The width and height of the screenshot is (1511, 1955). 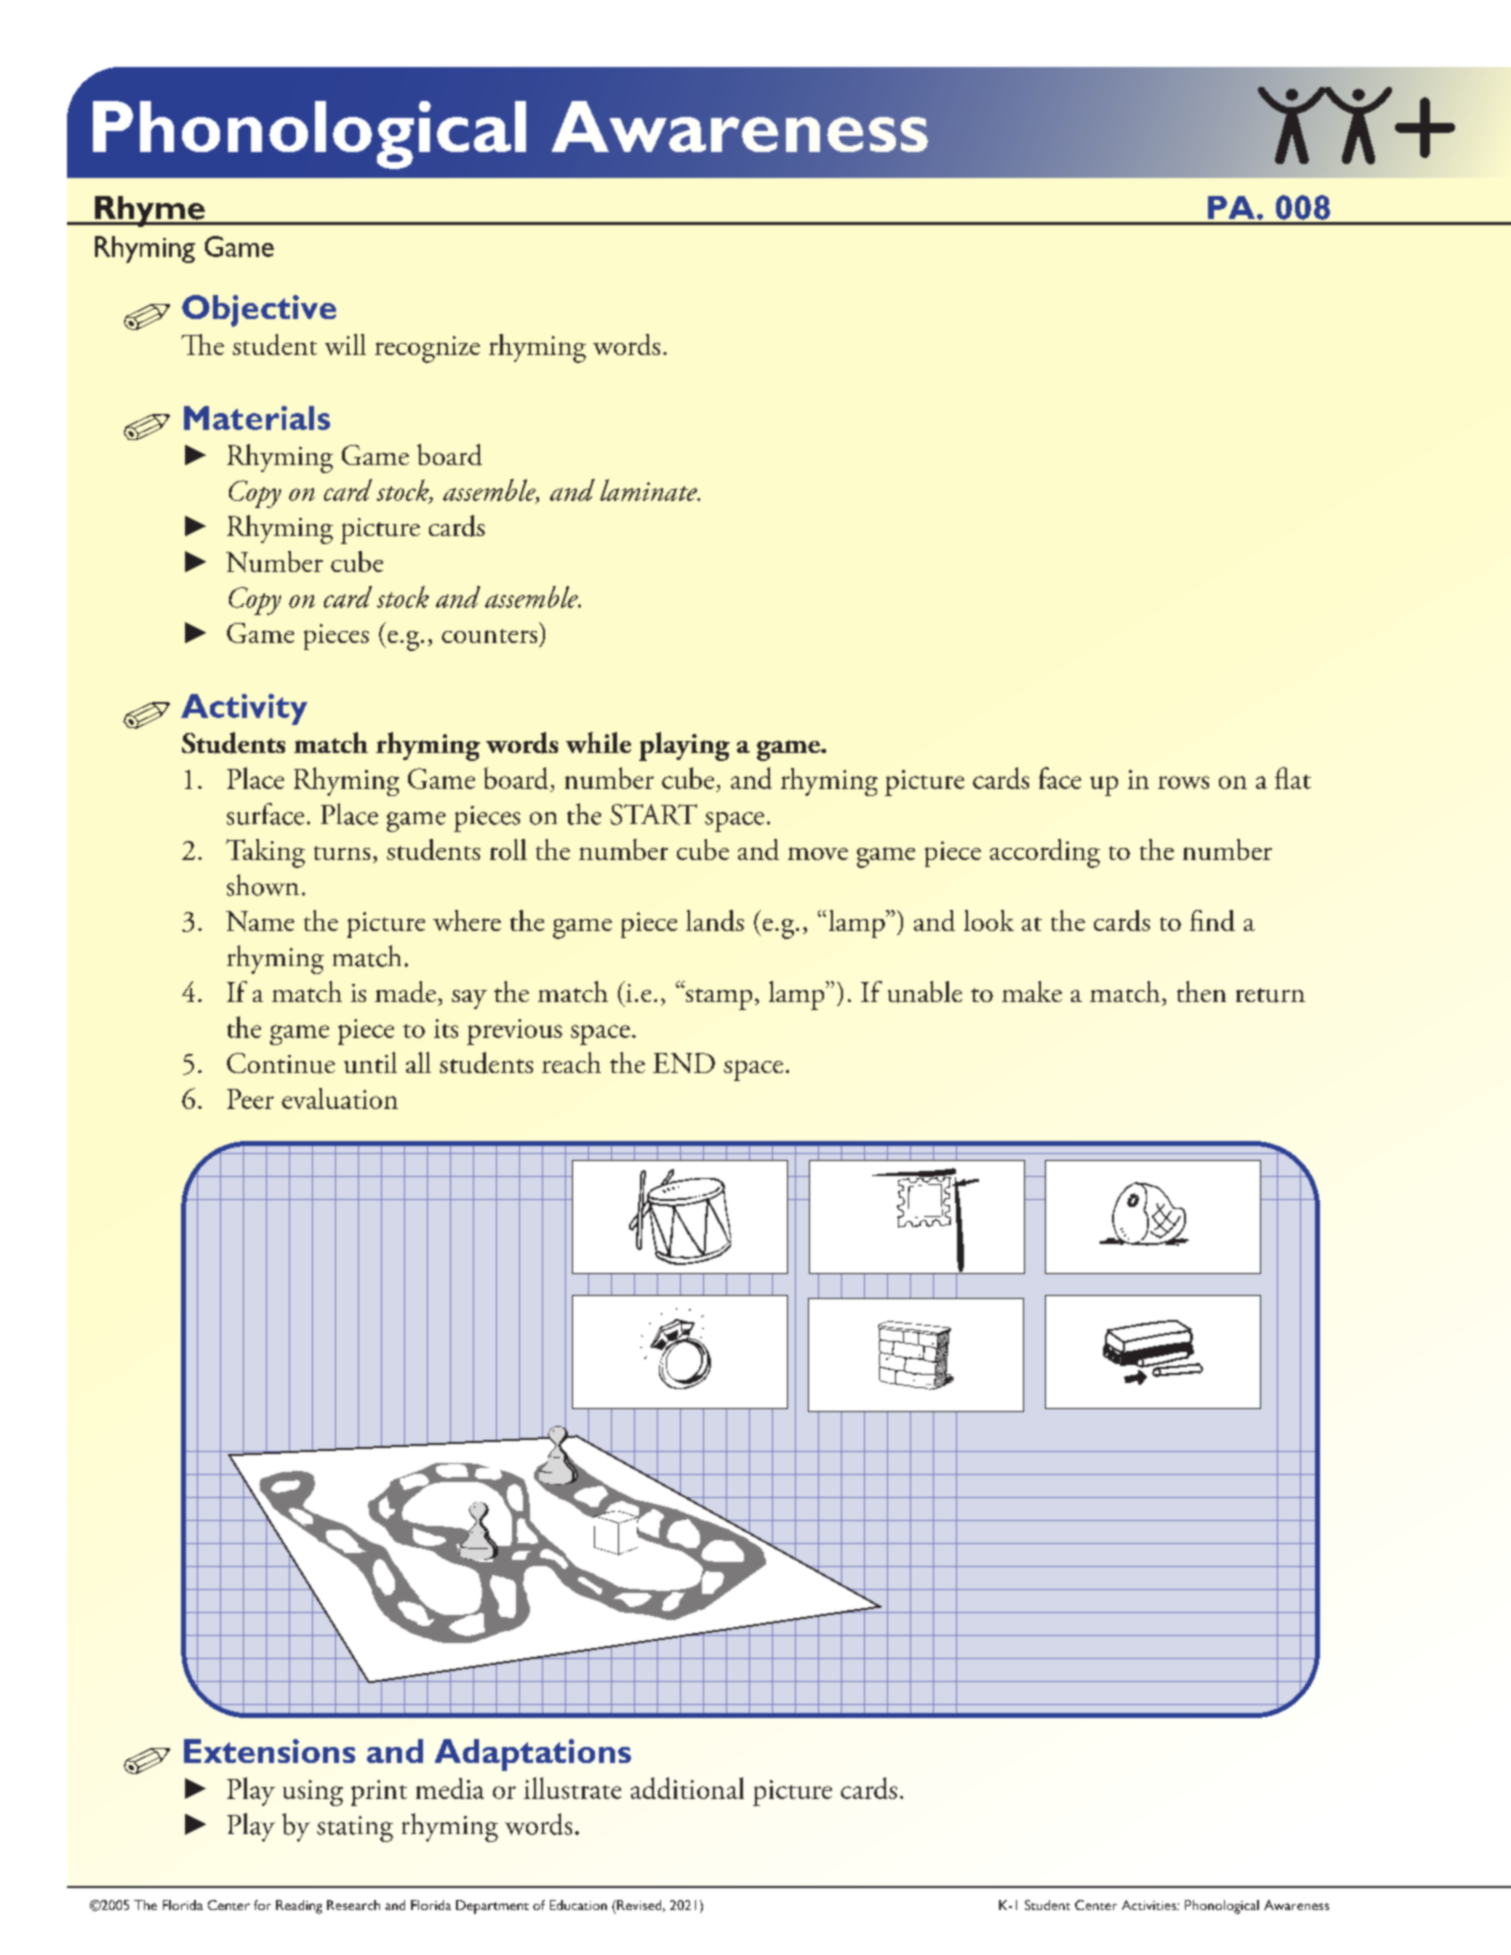 I want to click on according, so click(x=1045, y=853).
